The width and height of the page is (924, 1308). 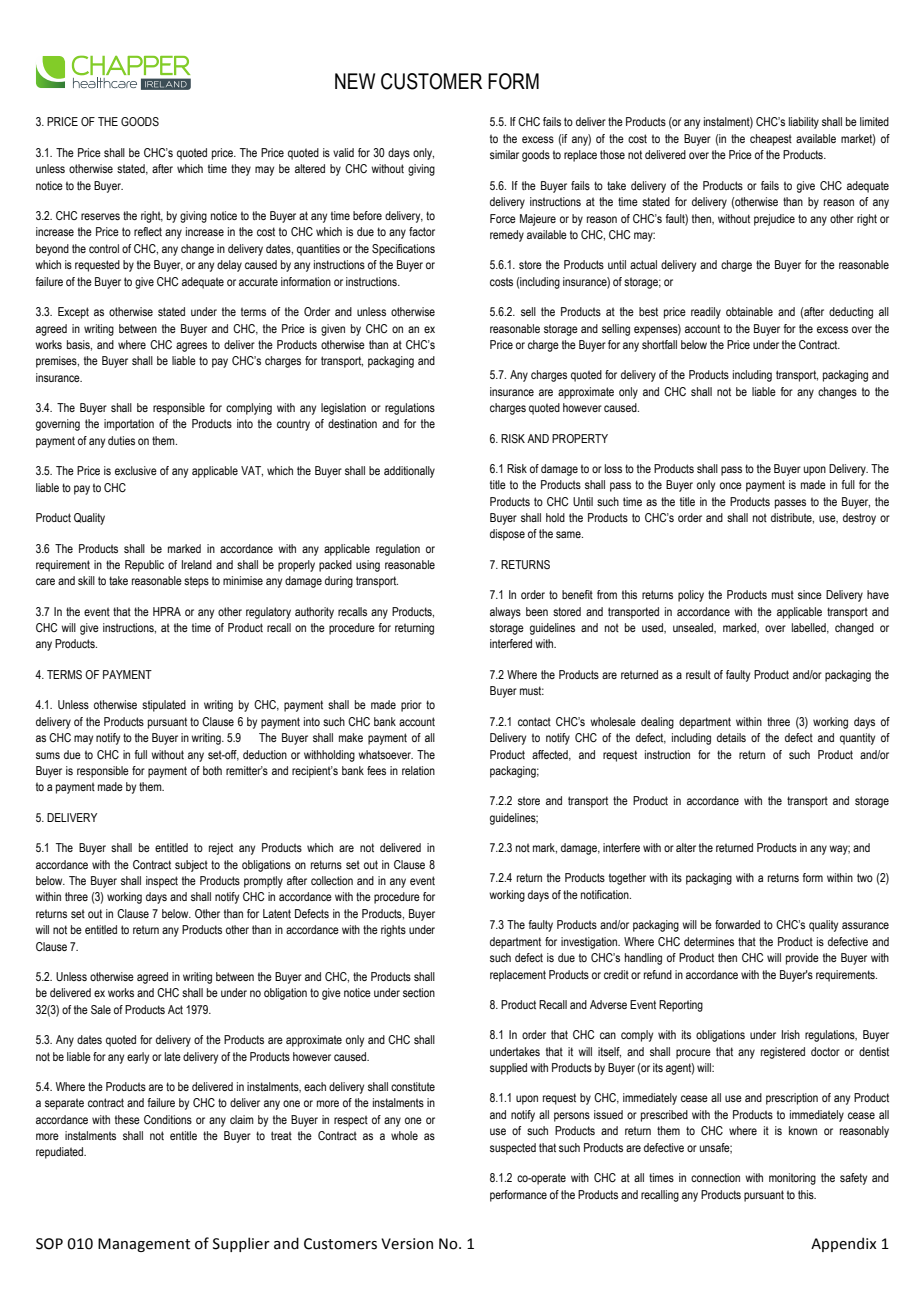 What do you see at coordinates (136, 470) in the page?
I see `exclusive` at bounding box center [136, 470].
